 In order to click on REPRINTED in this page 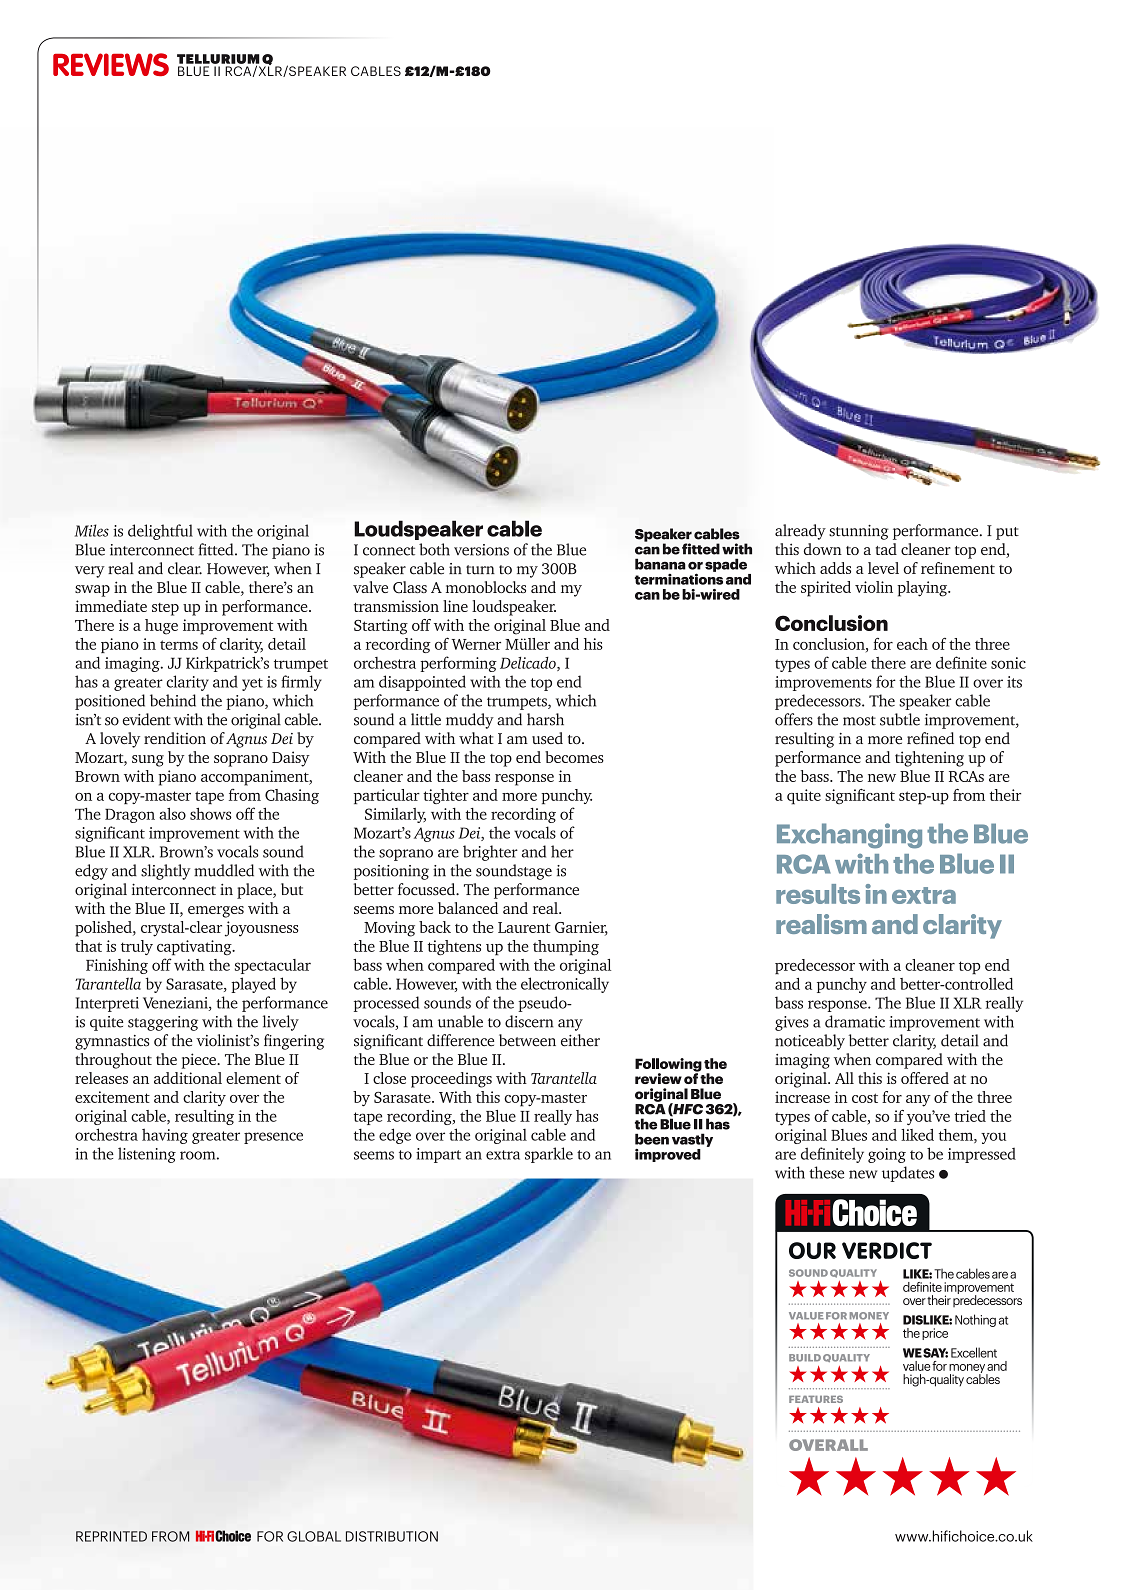, I will do `click(111, 1536)`.
